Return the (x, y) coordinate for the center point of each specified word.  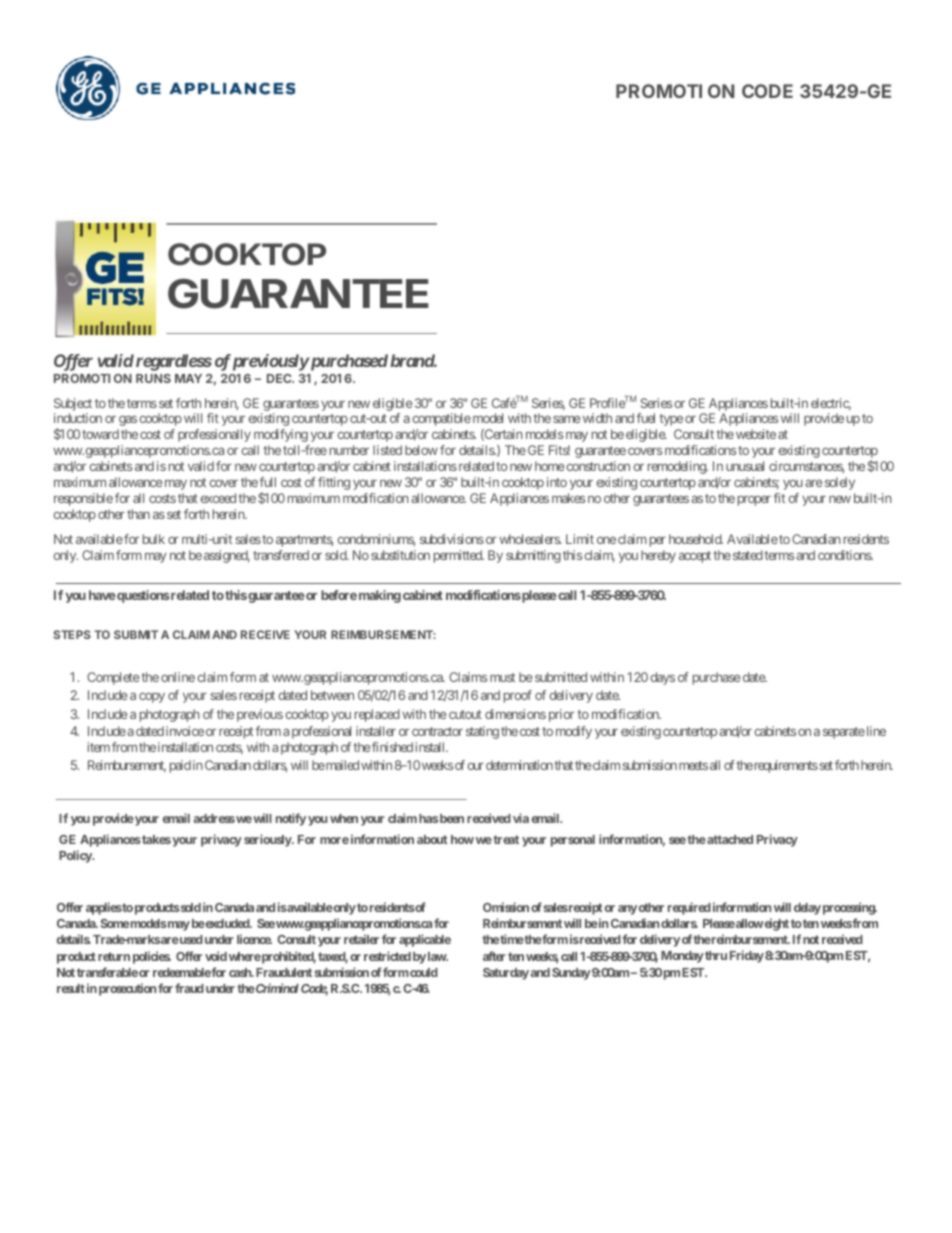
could (424, 972)
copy (152, 697)
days (662, 678)
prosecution (127, 989)
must (502, 677)
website (756, 434)
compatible (441, 419)
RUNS (153, 378)
